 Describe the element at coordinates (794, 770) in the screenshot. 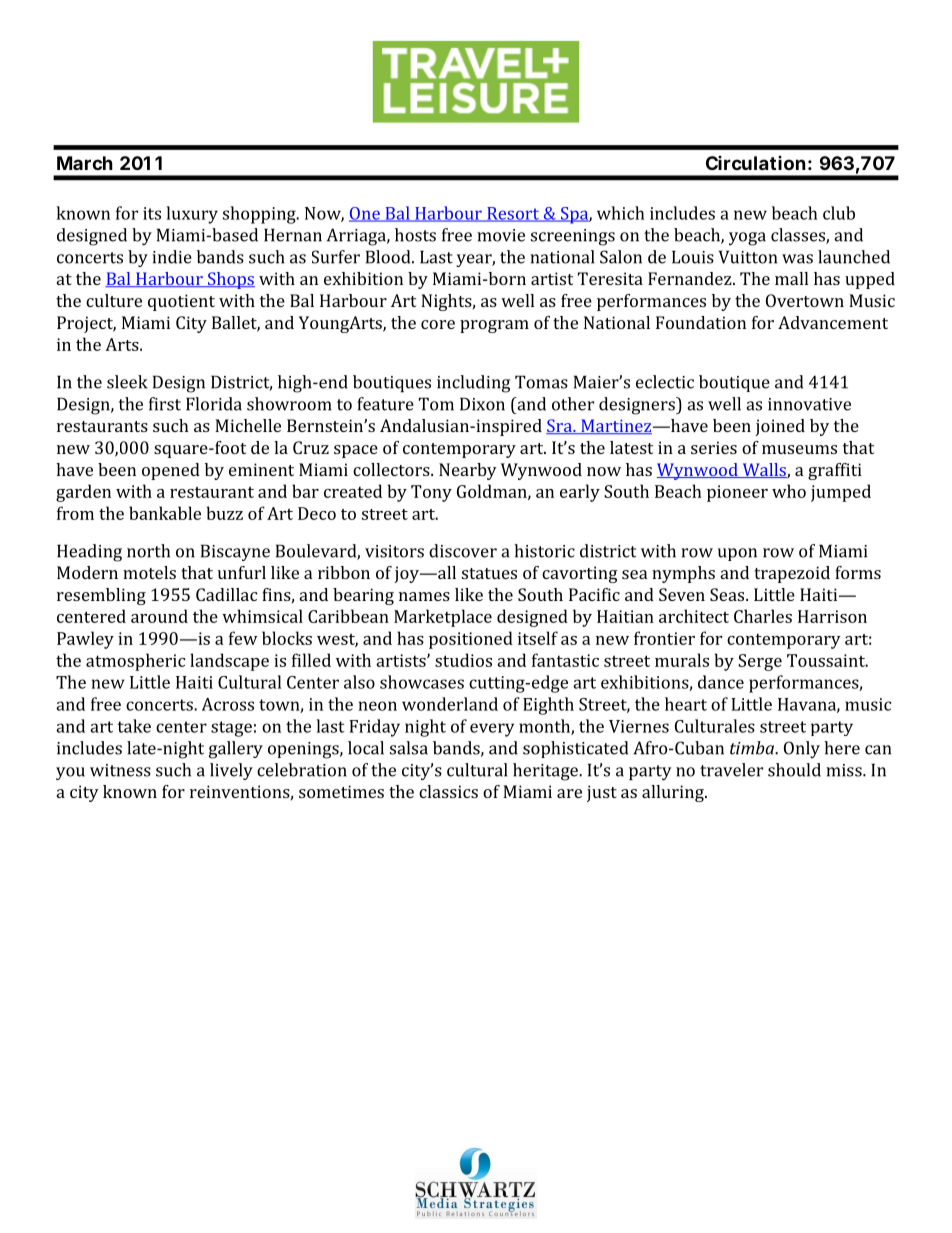

I see `should` at that location.
